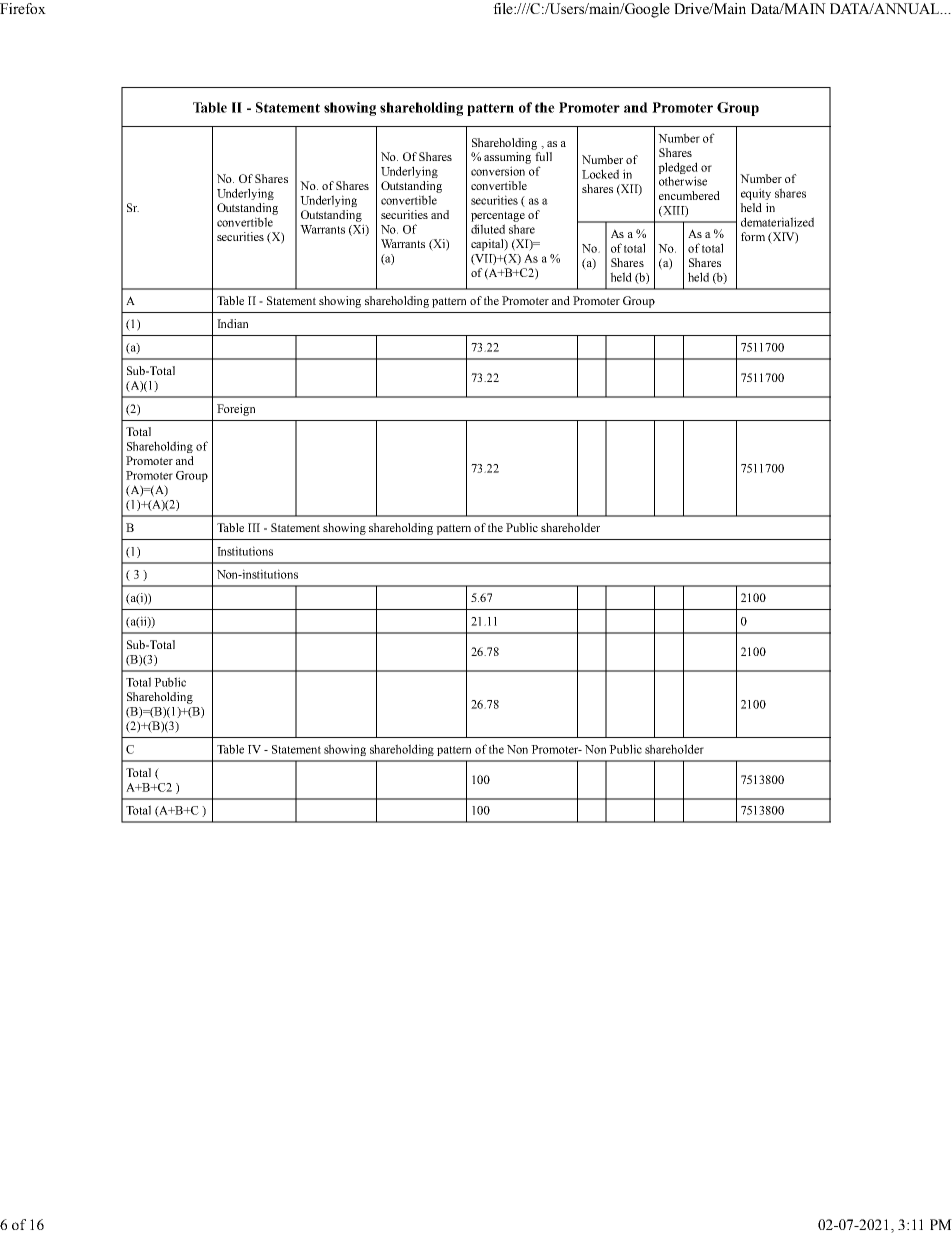 The image size is (952, 1233). What do you see at coordinates (488, 245) in the screenshot?
I see `capital` at bounding box center [488, 245].
